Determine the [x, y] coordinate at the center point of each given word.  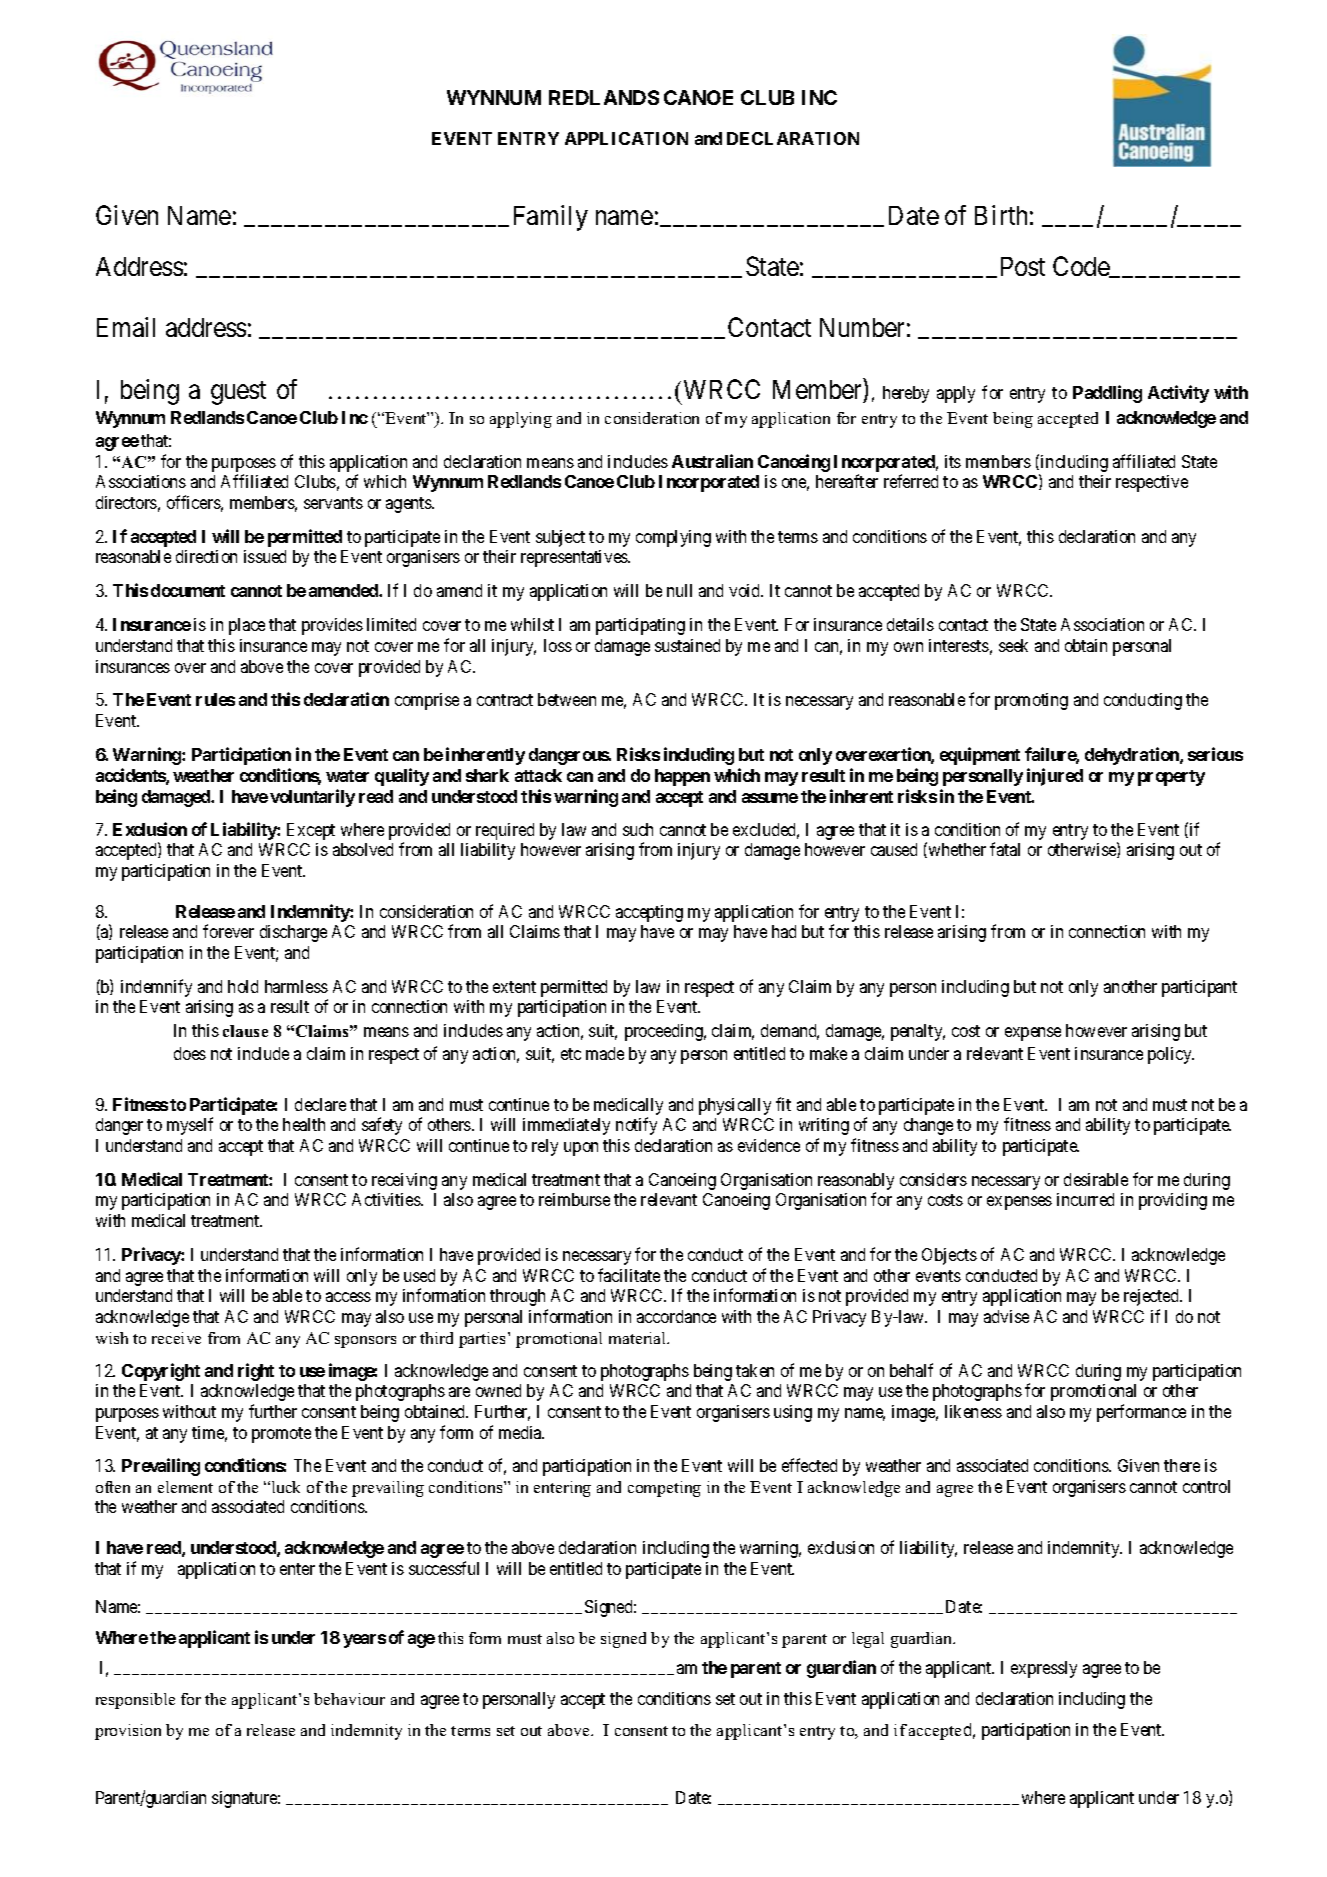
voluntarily [312, 798]
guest [238, 393]
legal [868, 1640]
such [638, 829]
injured [1055, 777]
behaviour [349, 1699]
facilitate [629, 1275]
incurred [1085, 1199]
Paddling [1107, 394]
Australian [712, 461]
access [348, 1297]
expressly [1044, 1669]
